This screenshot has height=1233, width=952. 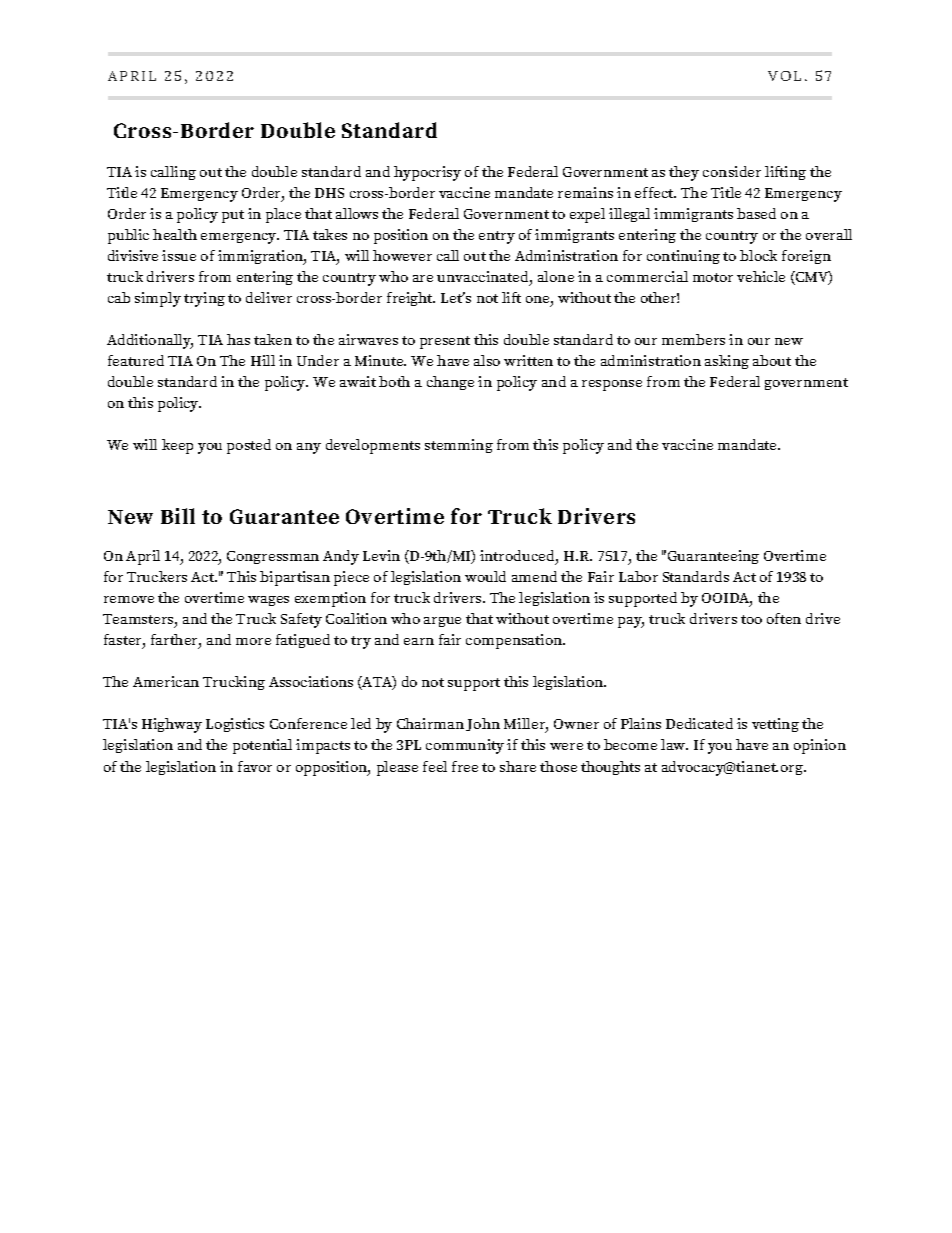 I want to click on asking, so click(x=727, y=362).
